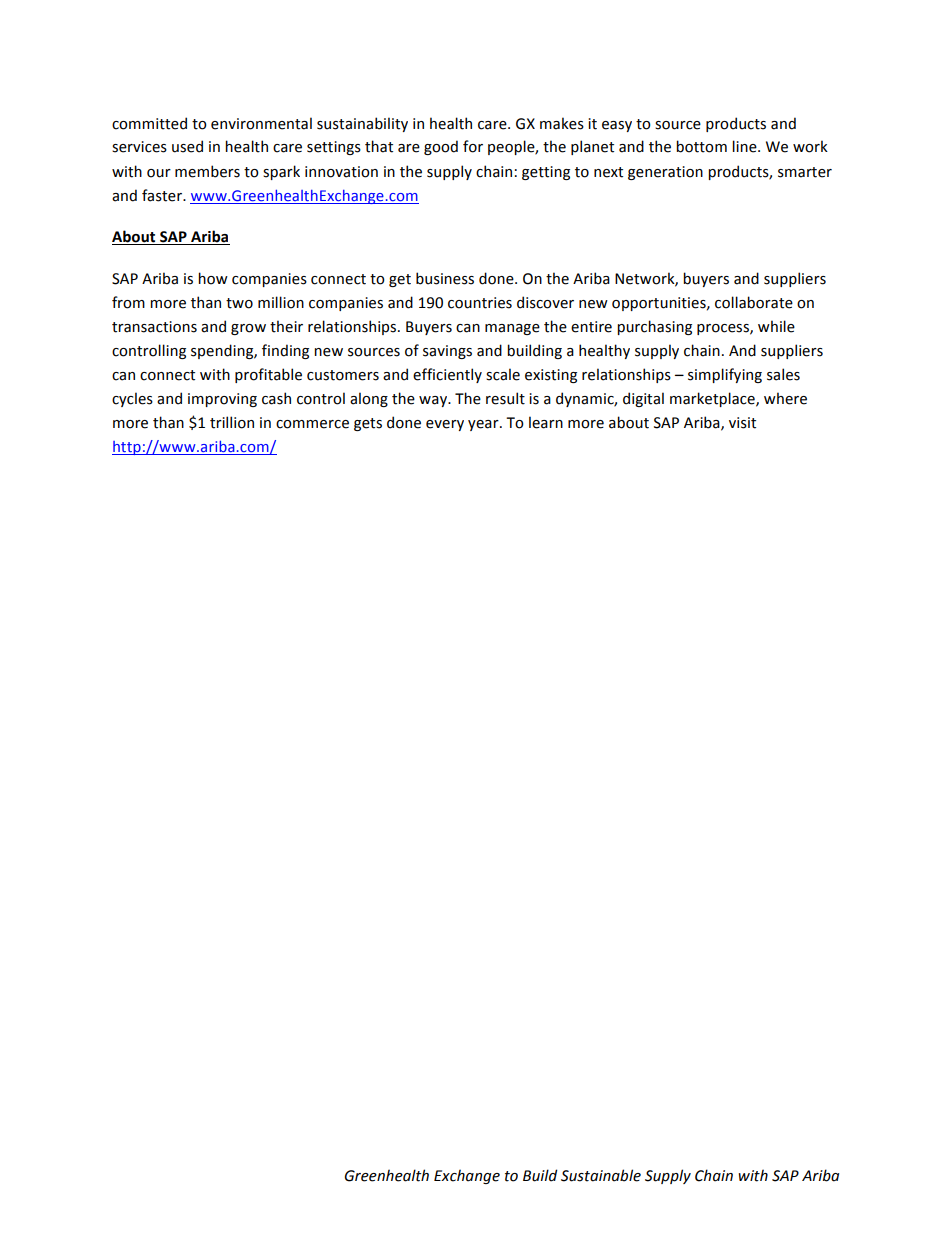 This screenshot has width=952, height=1233. Describe the element at coordinates (745, 146) in the screenshot. I see `line` at that location.
